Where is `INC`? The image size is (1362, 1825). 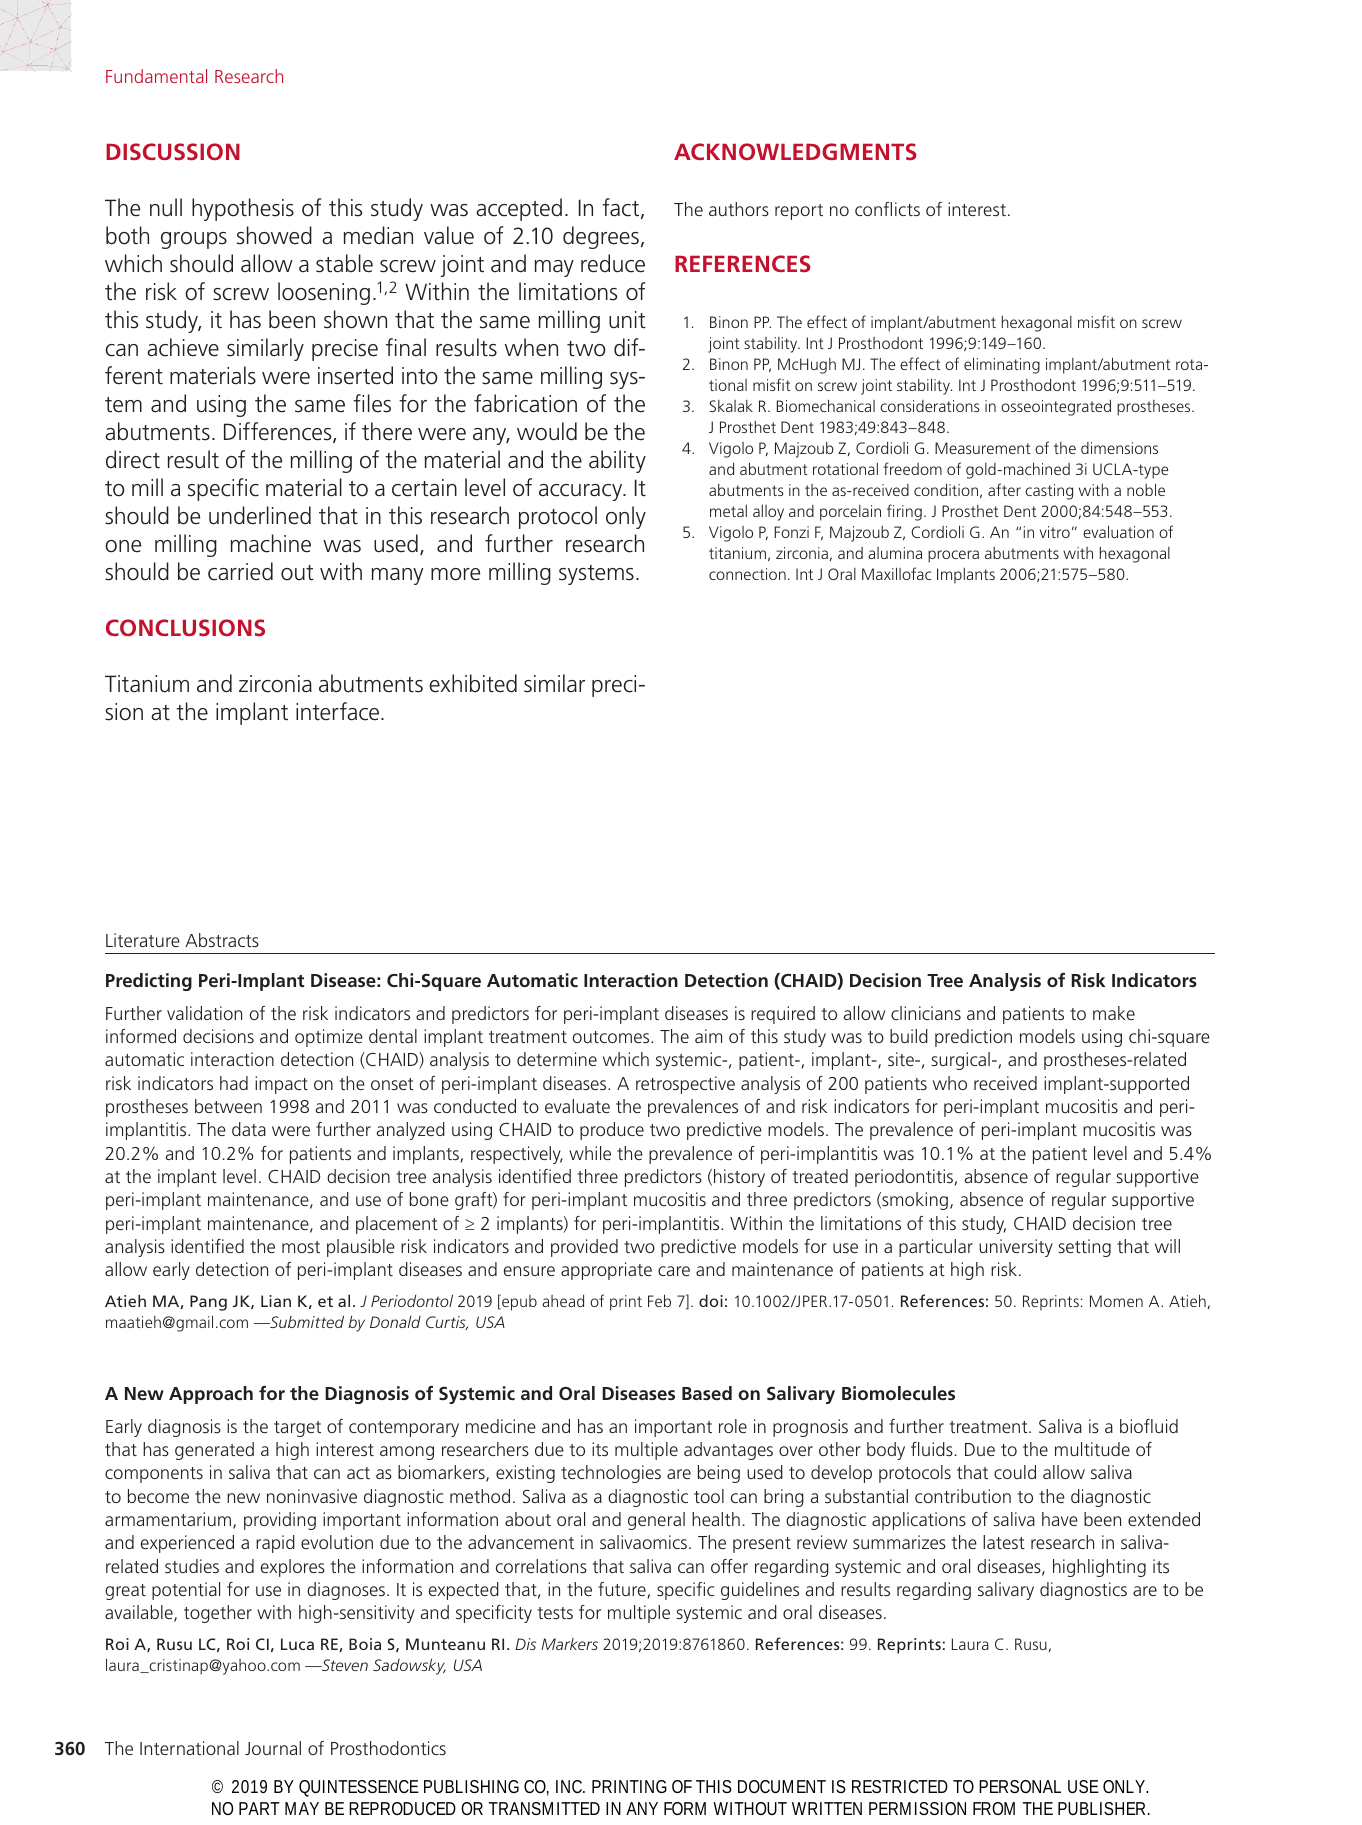 INC is located at coordinates (570, 1786).
